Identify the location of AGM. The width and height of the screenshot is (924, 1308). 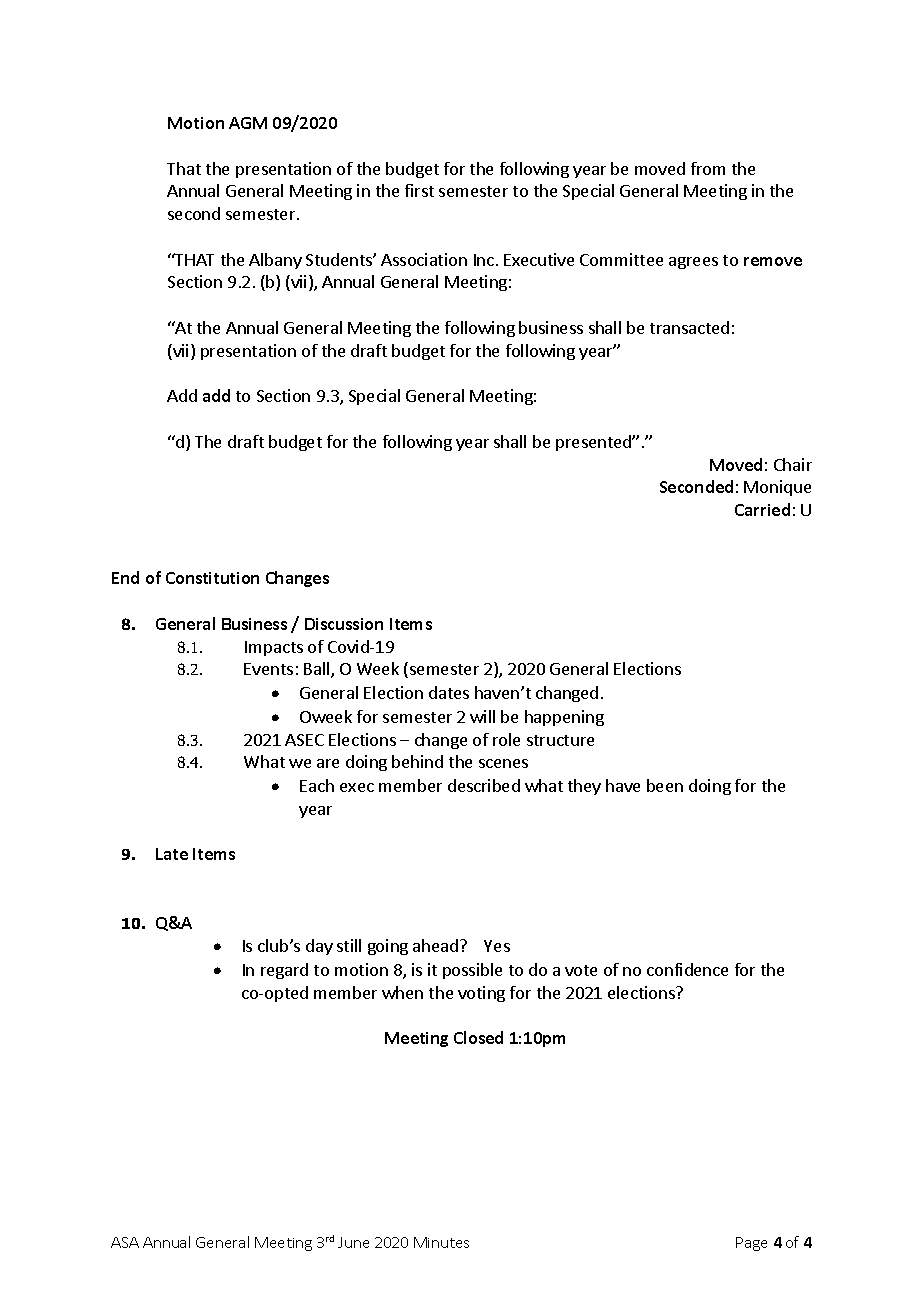
(248, 123).
